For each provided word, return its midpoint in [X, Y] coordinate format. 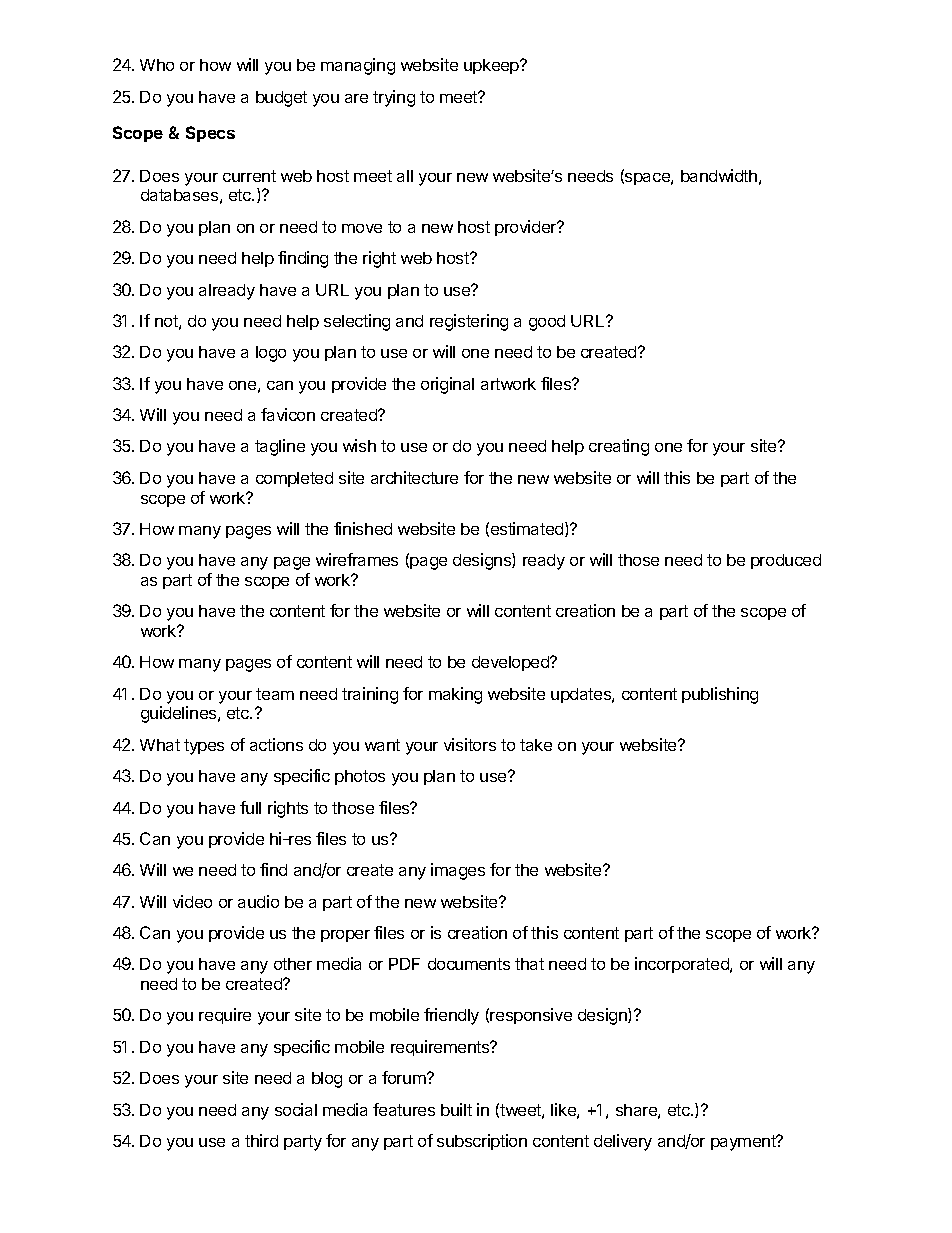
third [261, 1140]
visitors [470, 744]
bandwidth [719, 175]
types [204, 747]
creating [619, 447]
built [456, 1109]
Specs [210, 134]
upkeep [492, 66]
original [447, 385]
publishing [720, 695]
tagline [280, 447]
